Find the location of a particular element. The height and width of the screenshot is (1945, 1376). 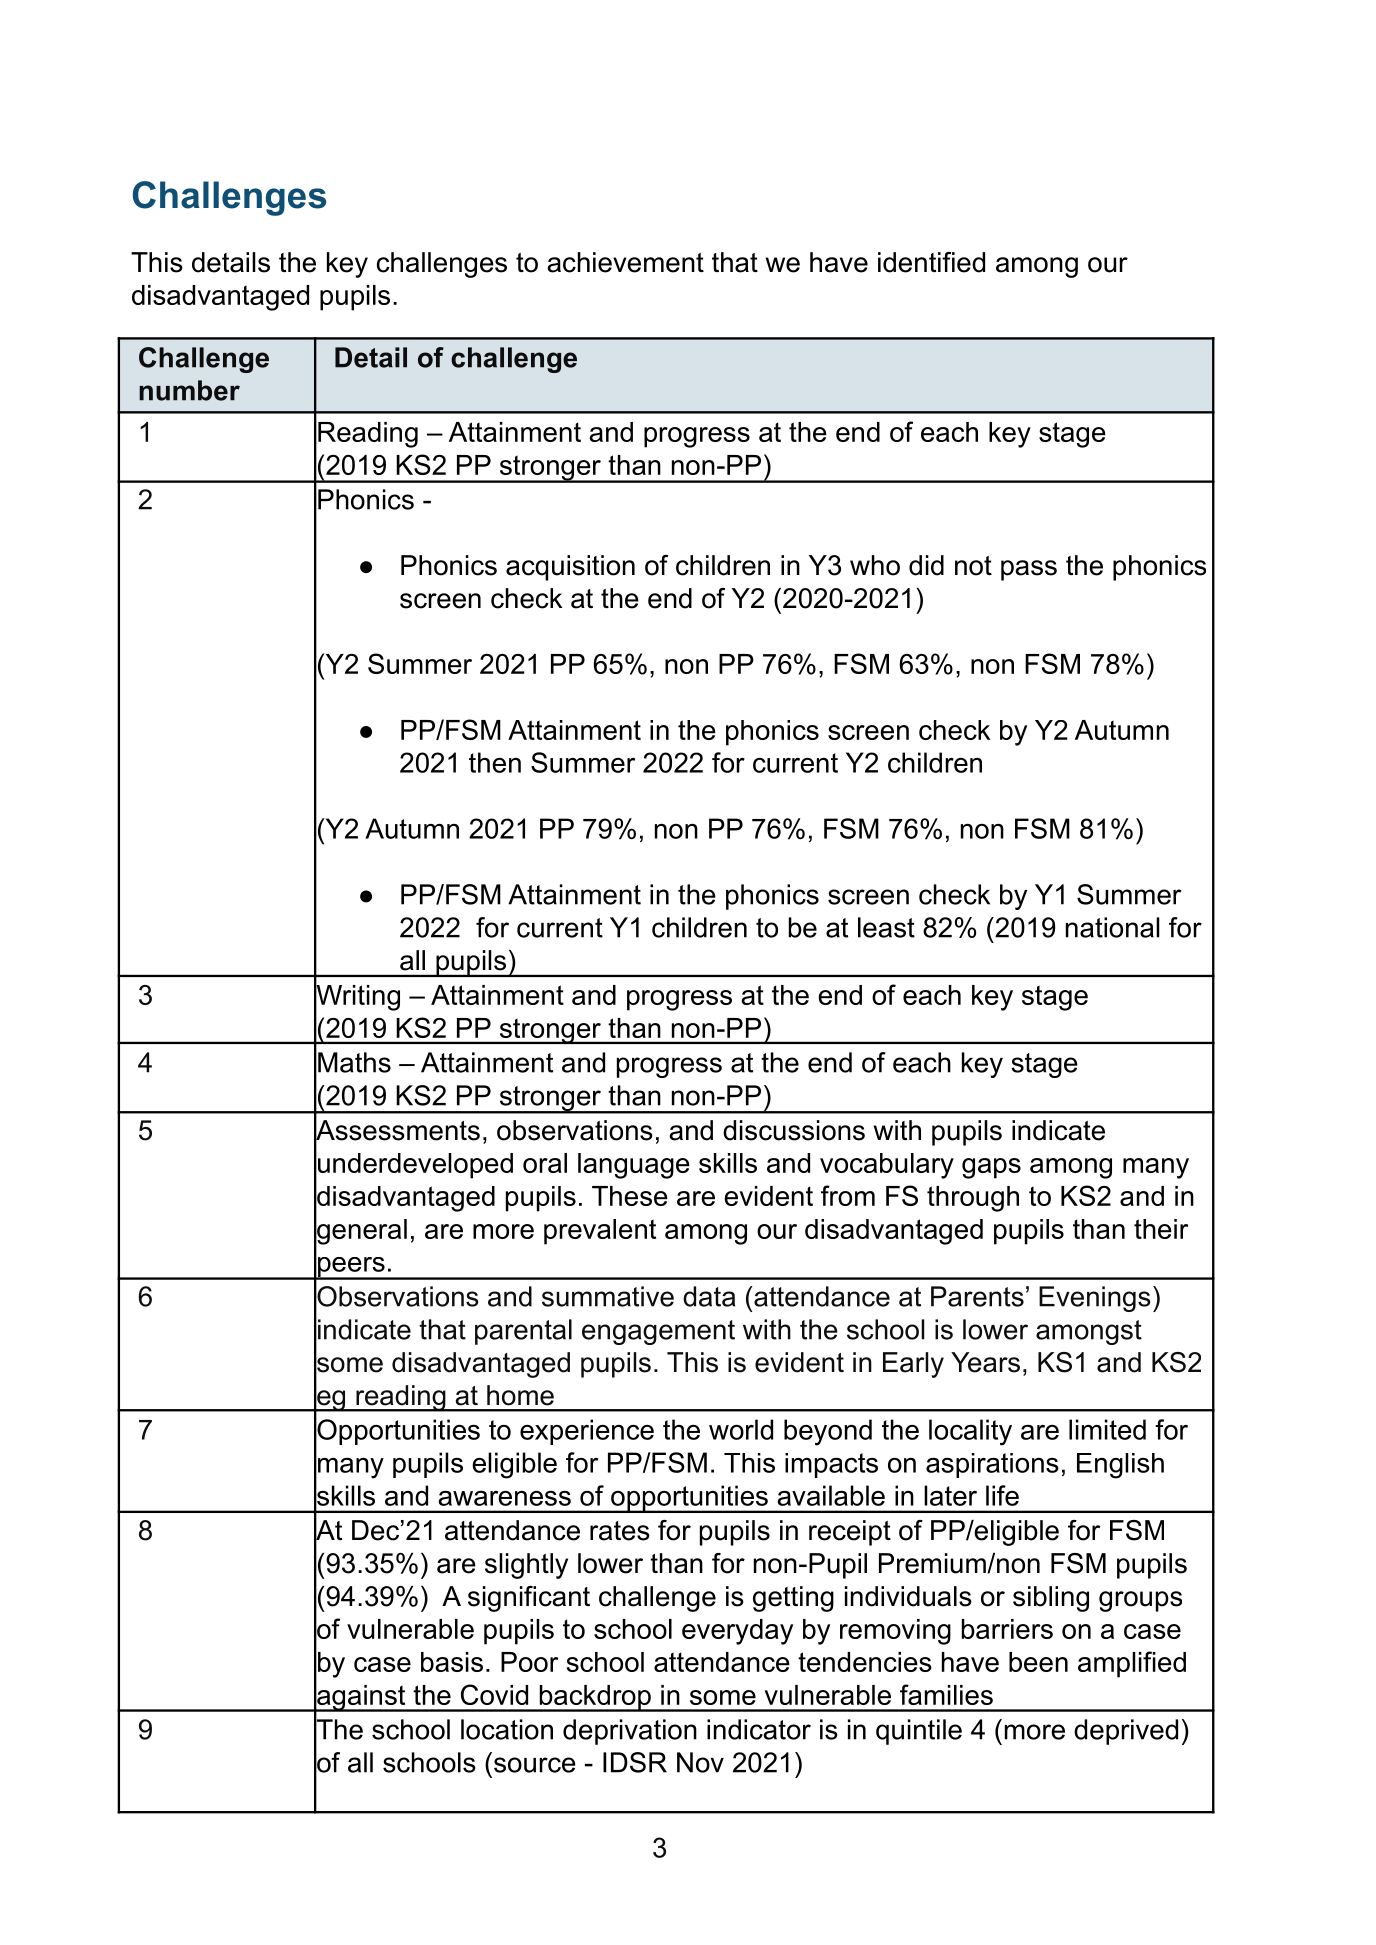

discussions is located at coordinates (794, 1130).
